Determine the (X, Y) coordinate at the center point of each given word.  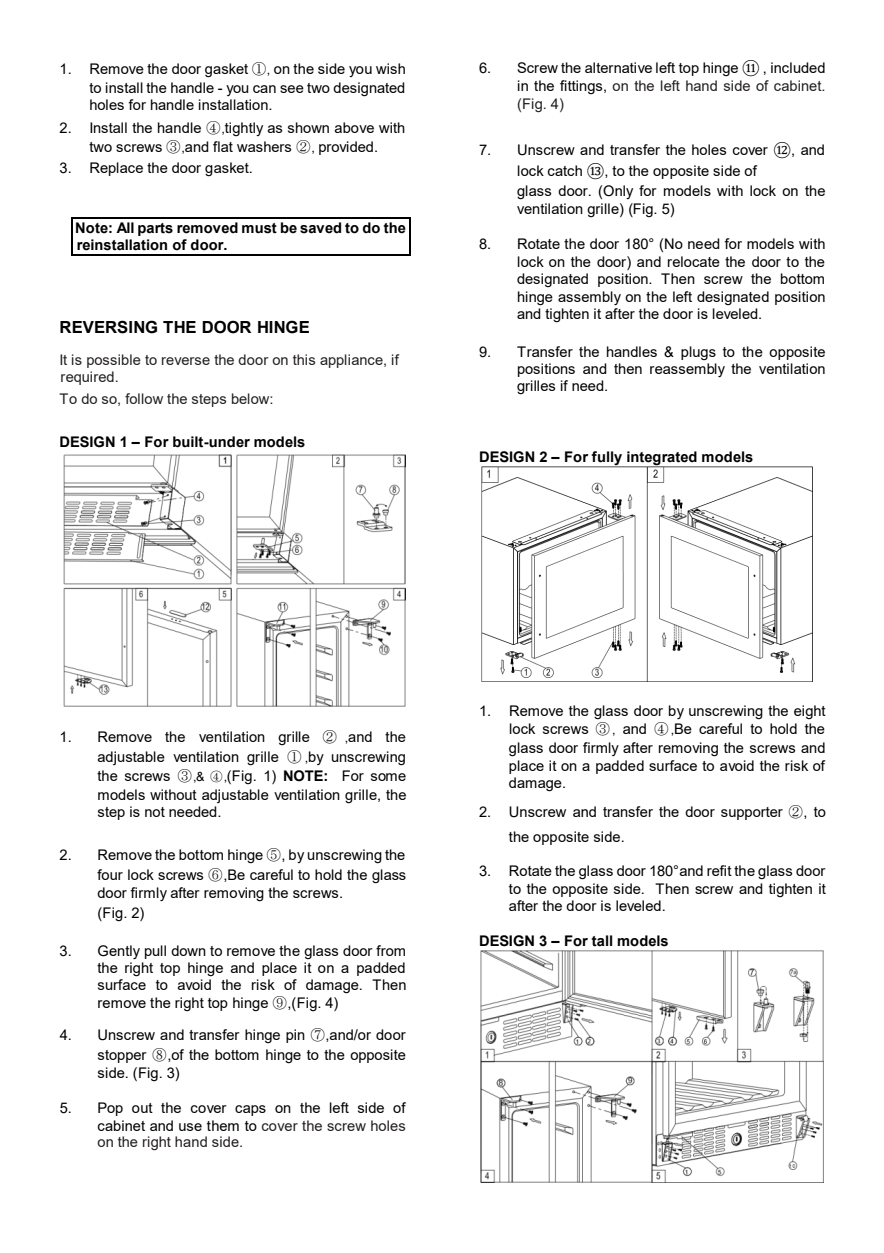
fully (607, 459)
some (388, 777)
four (110, 874)
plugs (698, 353)
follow (144, 398)
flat (223, 146)
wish (390, 68)
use (190, 1127)
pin (295, 1036)
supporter (752, 813)
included (798, 67)
